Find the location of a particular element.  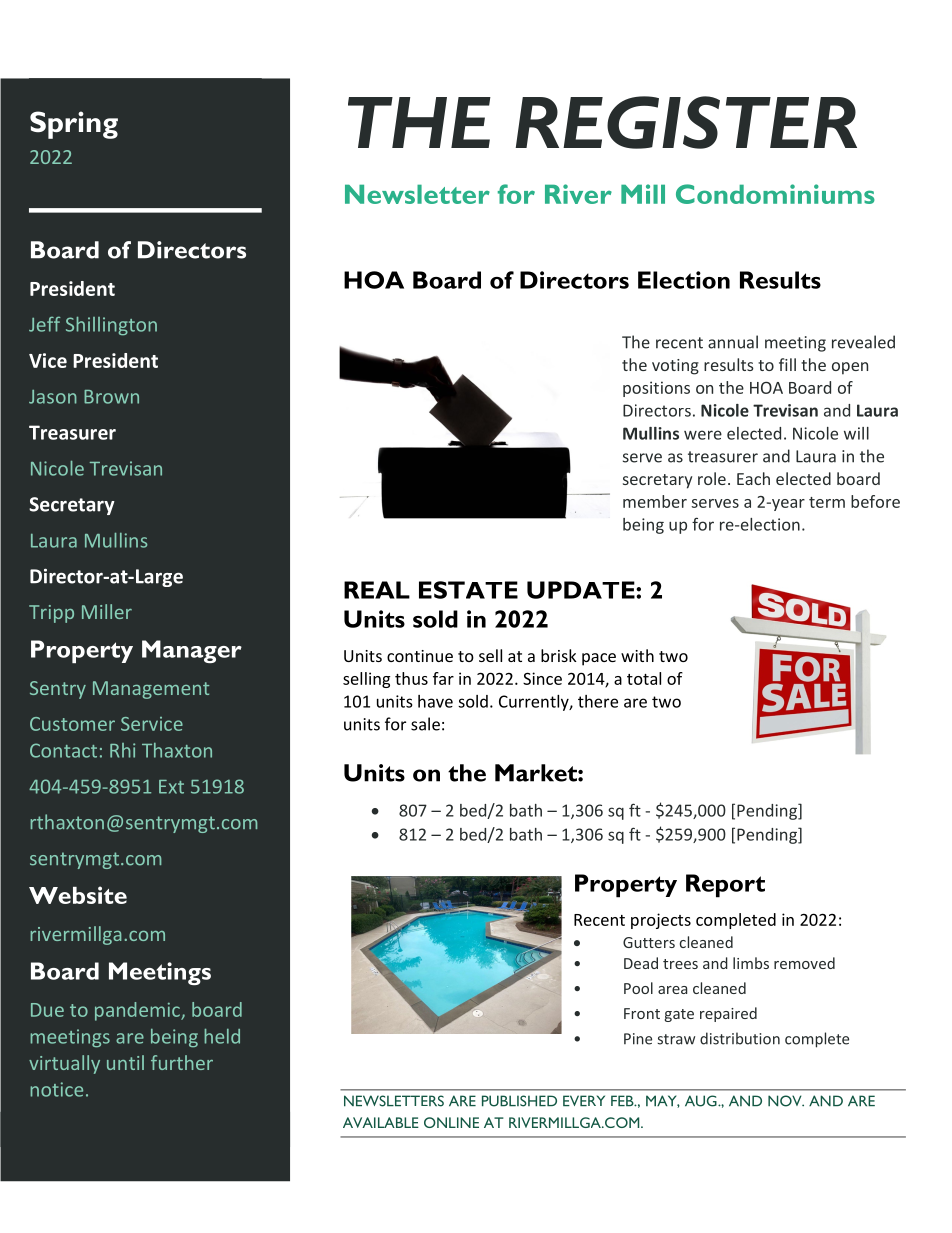

Spring is located at coordinates (74, 125).
